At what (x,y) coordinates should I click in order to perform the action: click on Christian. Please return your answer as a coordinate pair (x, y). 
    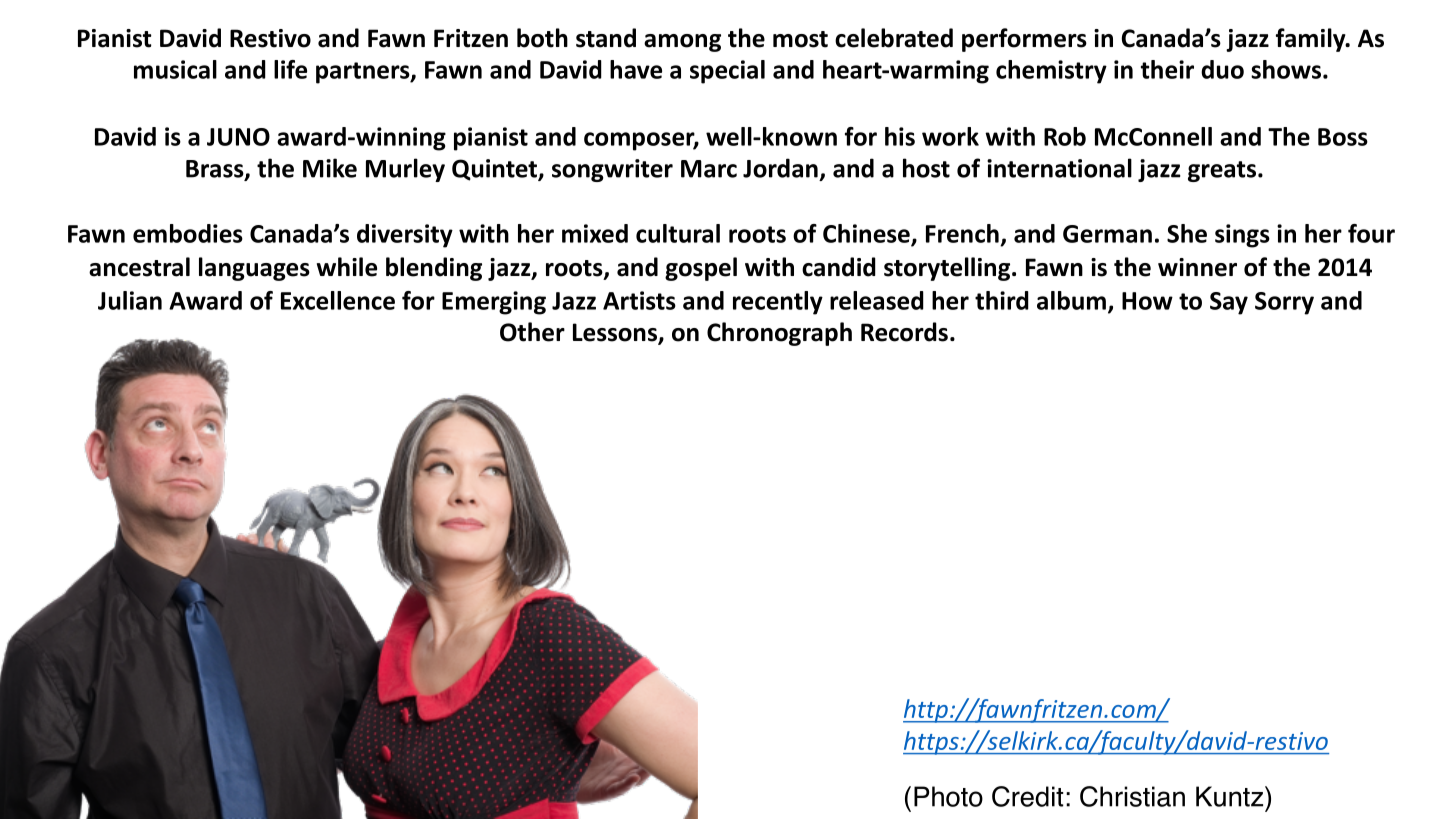
    Looking at the image, I should click on (1132, 796).
